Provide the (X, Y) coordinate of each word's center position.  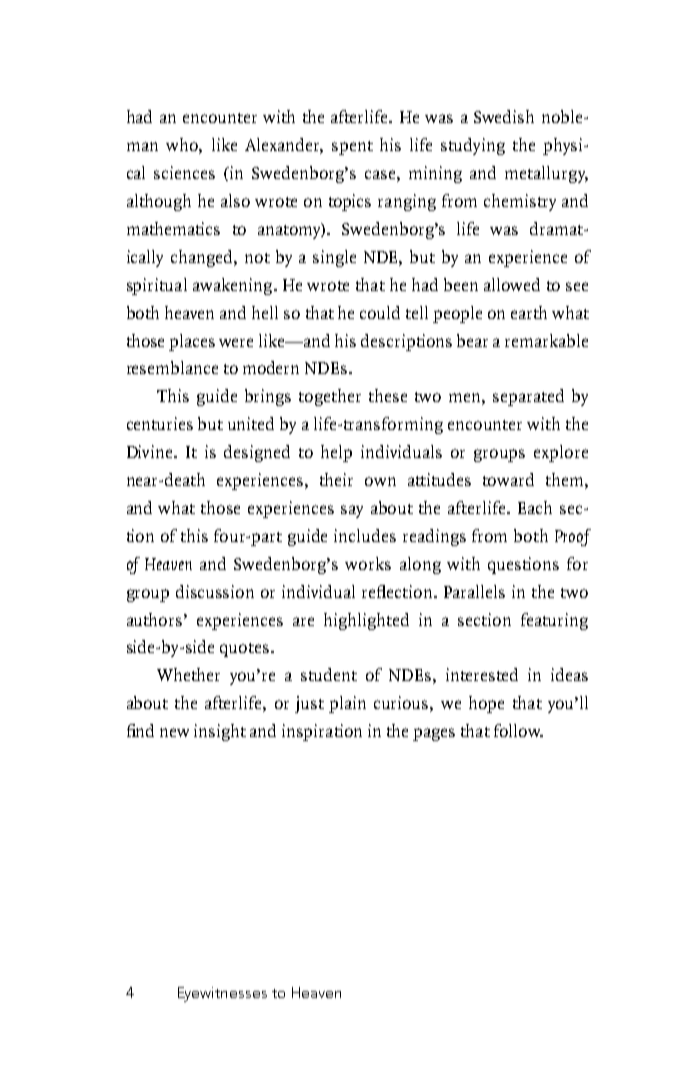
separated (528, 397)
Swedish (504, 116)
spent (352, 148)
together (330, 397)
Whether (188, 674)
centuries (160, 423)
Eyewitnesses (222, 994)
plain (347, 704)
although (159, 202)
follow (518, 730)
